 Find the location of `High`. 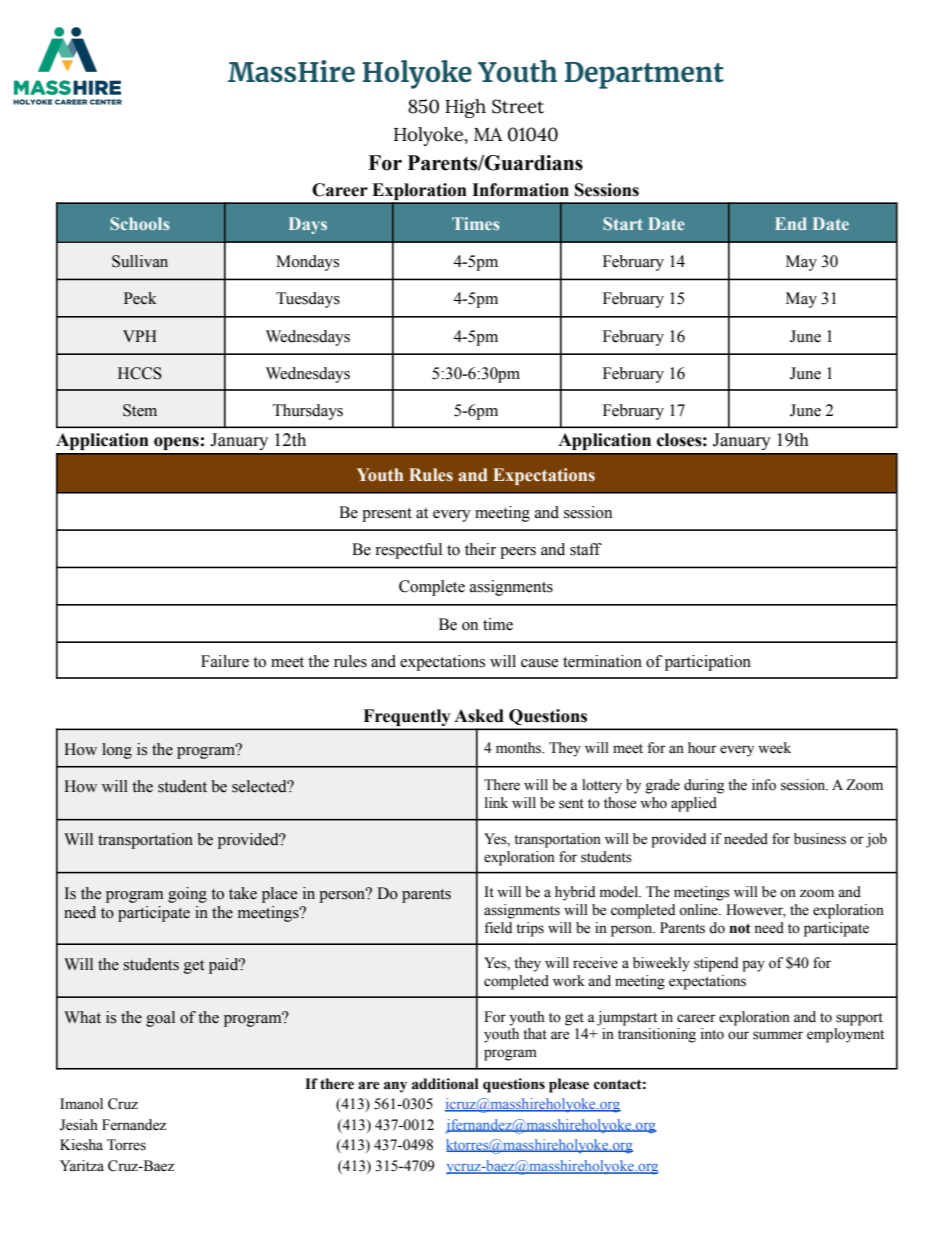

High is located at coordinates (465, 108).
